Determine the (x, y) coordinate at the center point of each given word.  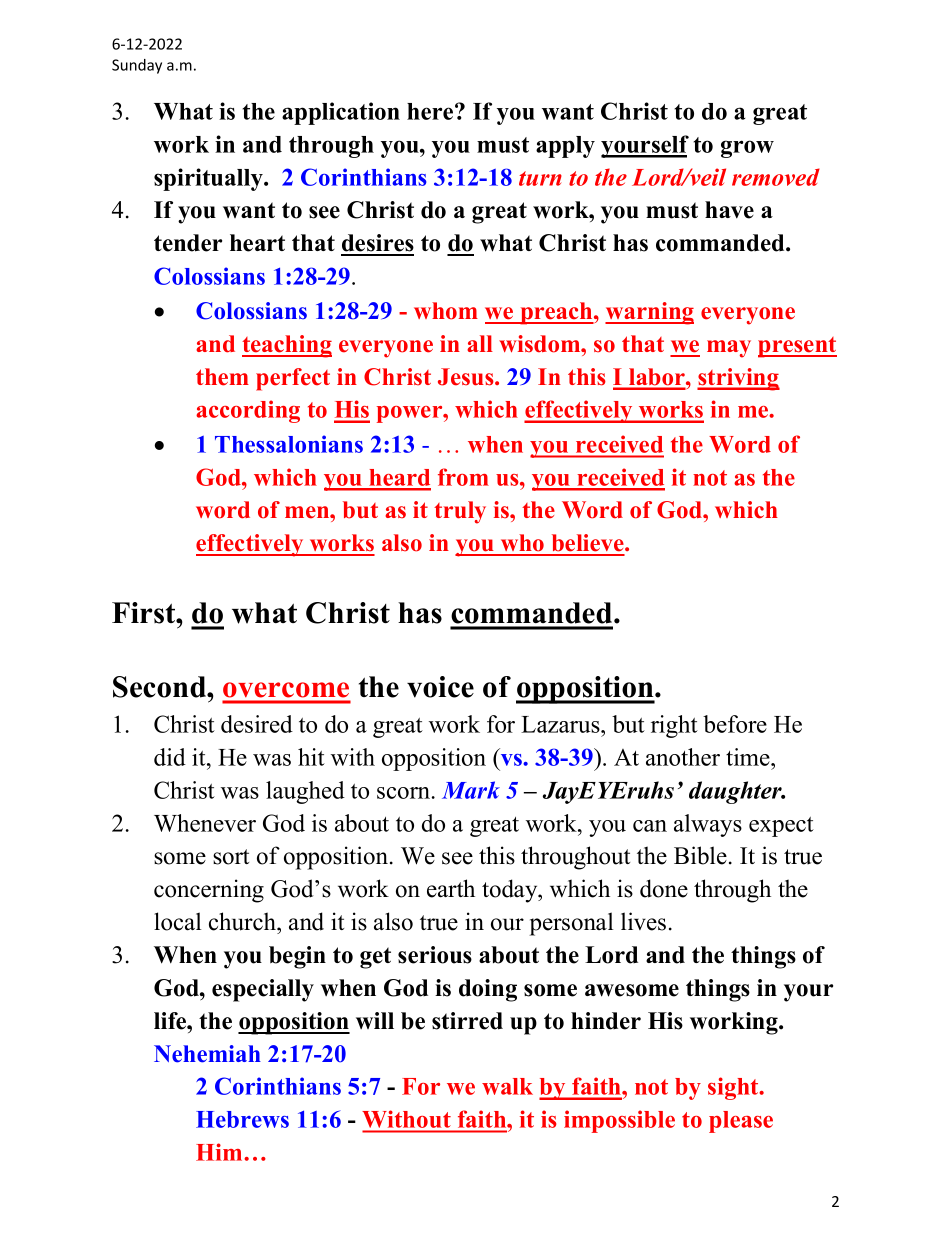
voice (440, 687)
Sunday (137, 66)
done (664, 888)
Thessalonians (289, 444)
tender (188, 243)
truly (460, 512)
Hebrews (242, 1119)
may (729, 349)
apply (565, 147)
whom (446, 311)
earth (451, 888)
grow (747, 149)
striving (738, 379)
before (735, 724)
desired (257, 724)
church (243, 921)
